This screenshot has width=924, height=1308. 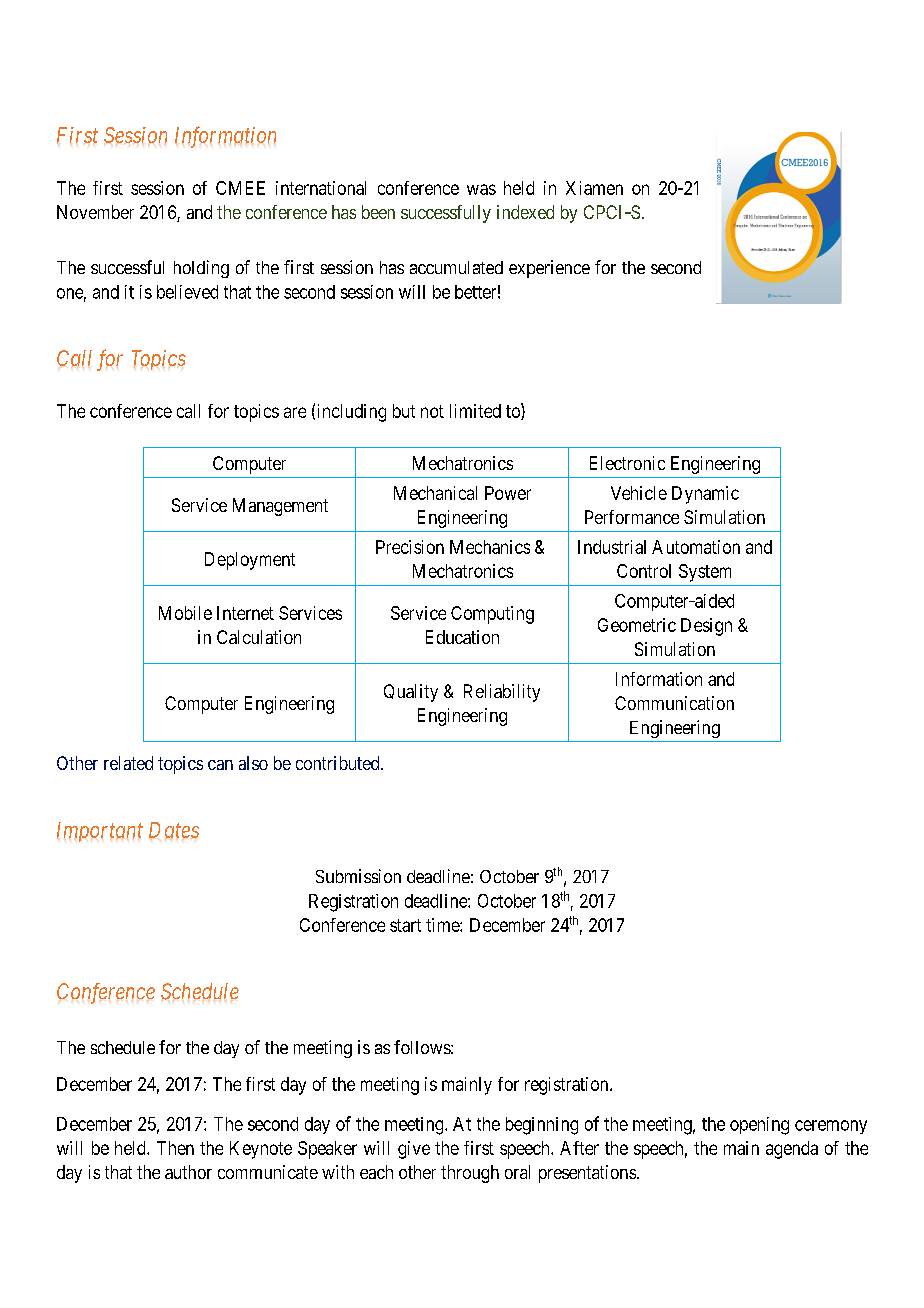 I want to click on Then, so click(x=175, y=1148).
